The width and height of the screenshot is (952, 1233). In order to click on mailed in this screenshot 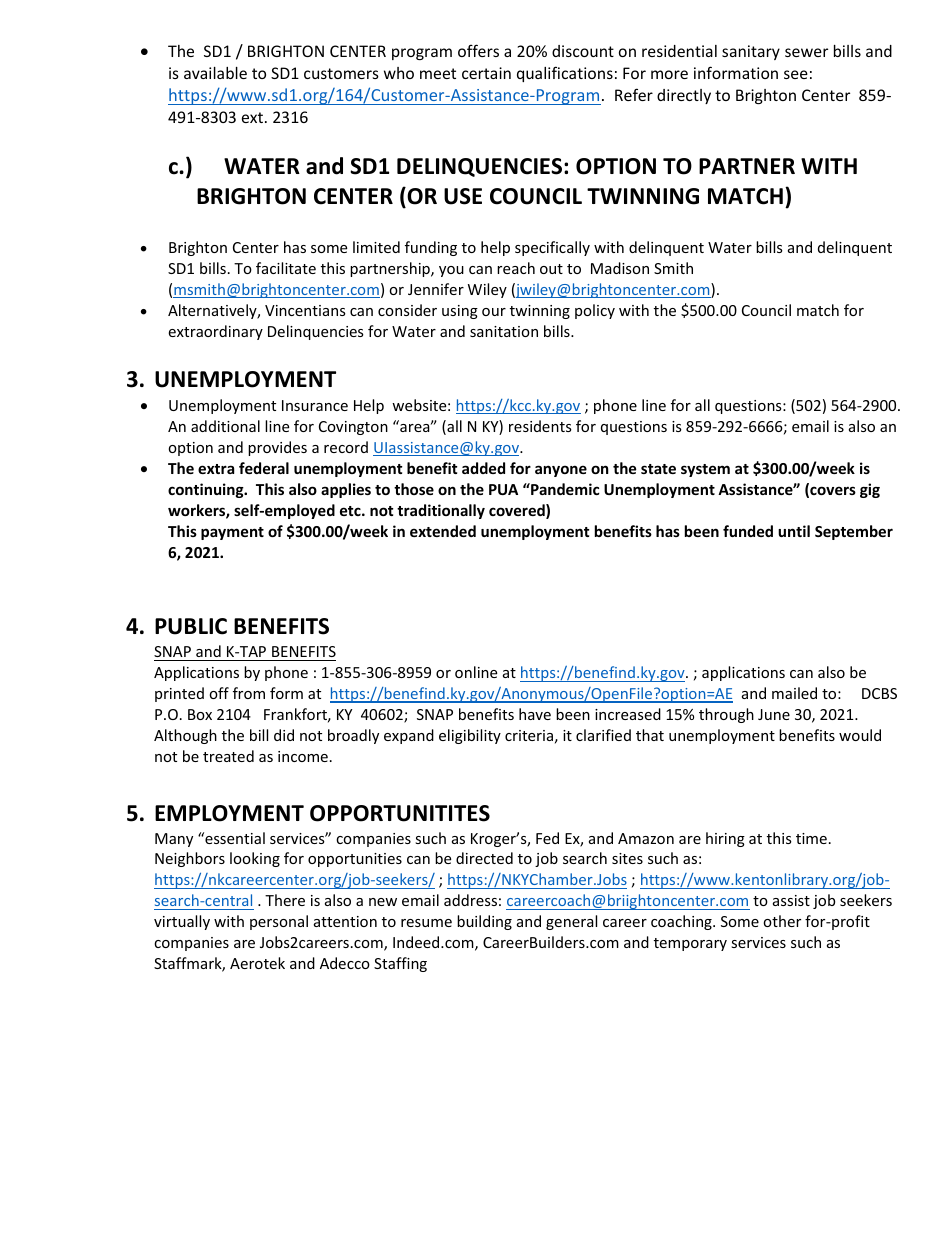, I will do `click(794, 693)`.
